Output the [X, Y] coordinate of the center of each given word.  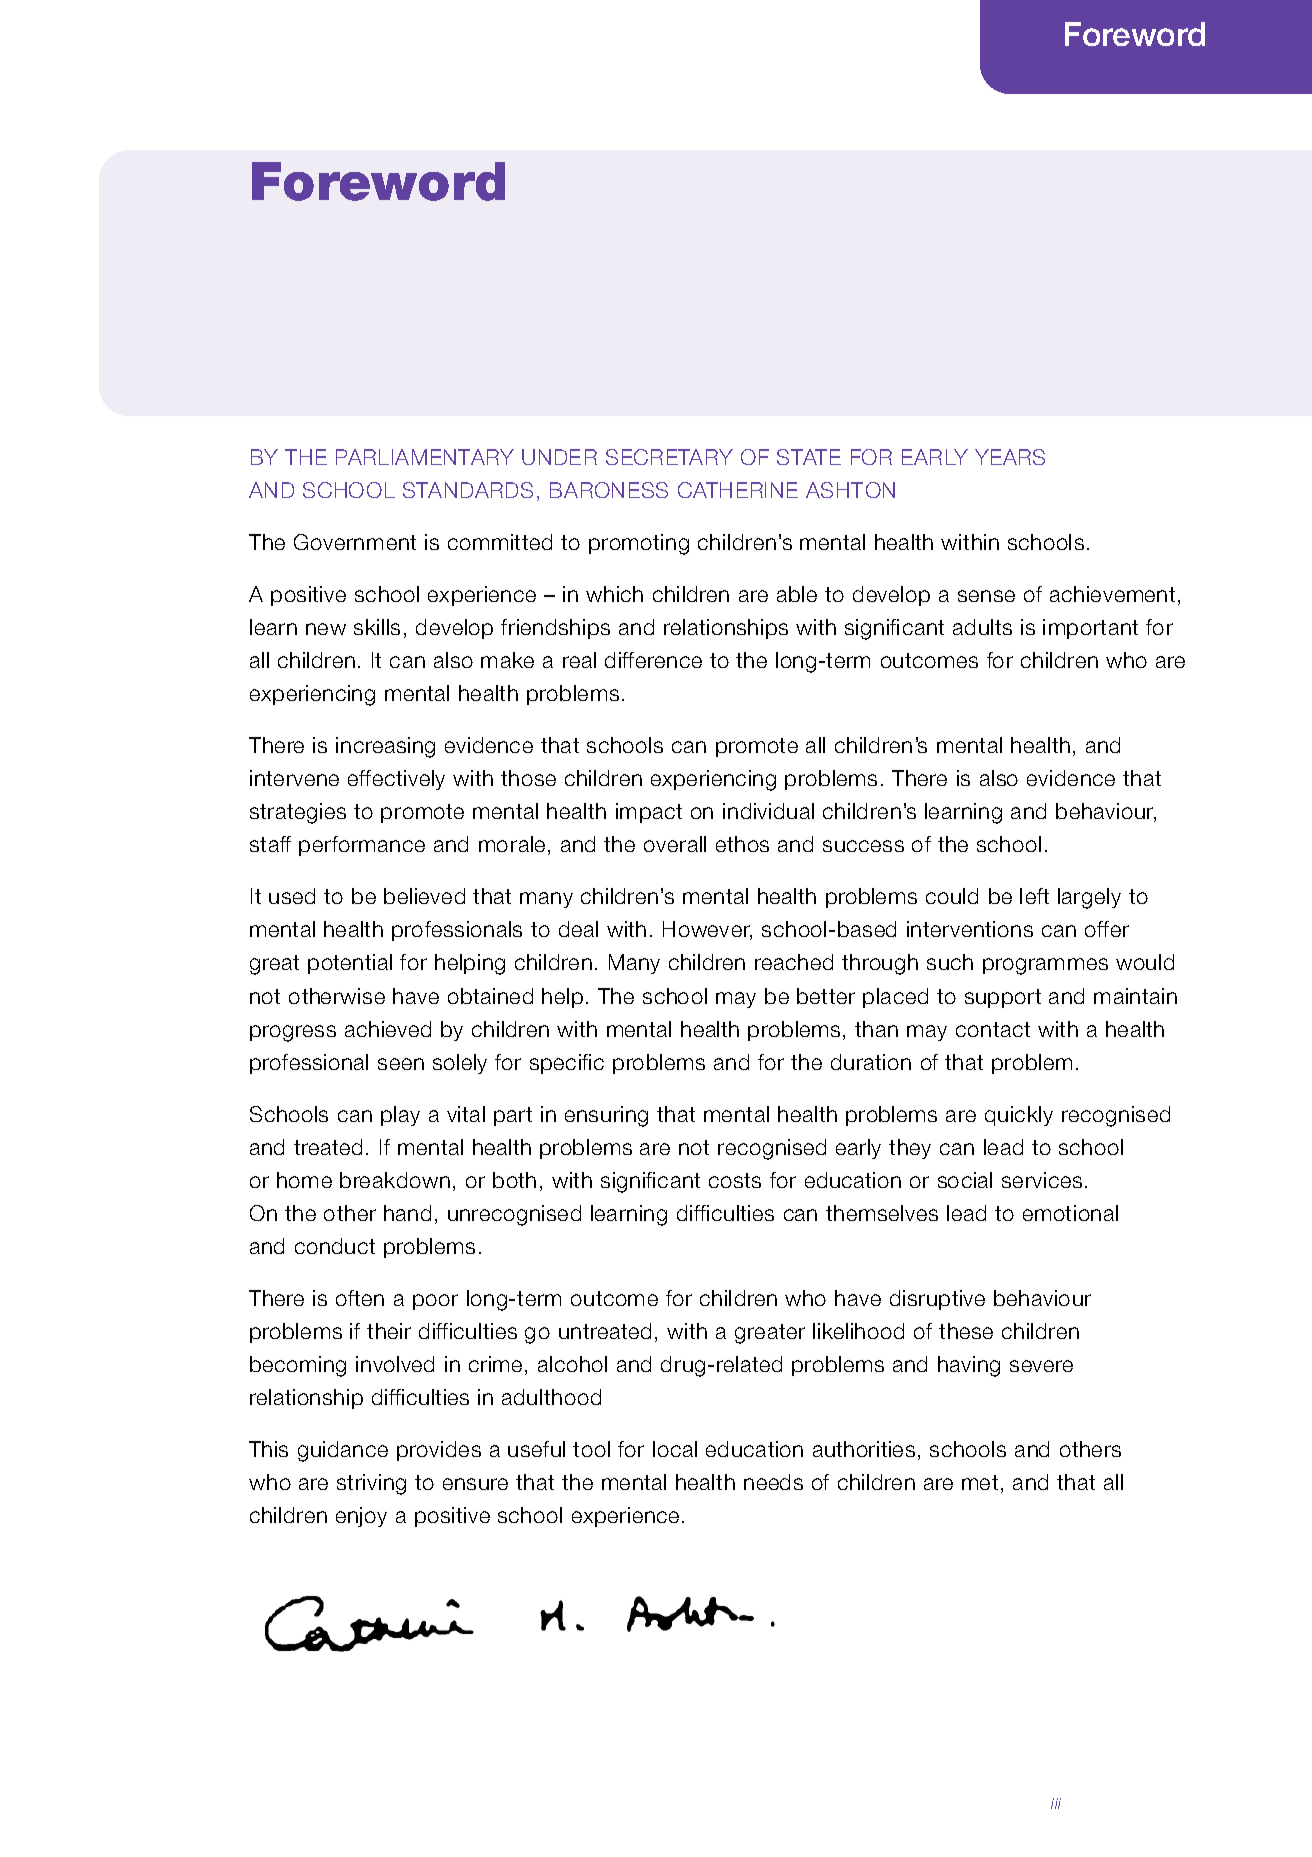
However [707, 930]
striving [371, 1484]
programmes [1045, 966]
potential [350, 964]
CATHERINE [738, 490]
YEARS [1010, 457]
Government [355, 542]
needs [773, 1482]
